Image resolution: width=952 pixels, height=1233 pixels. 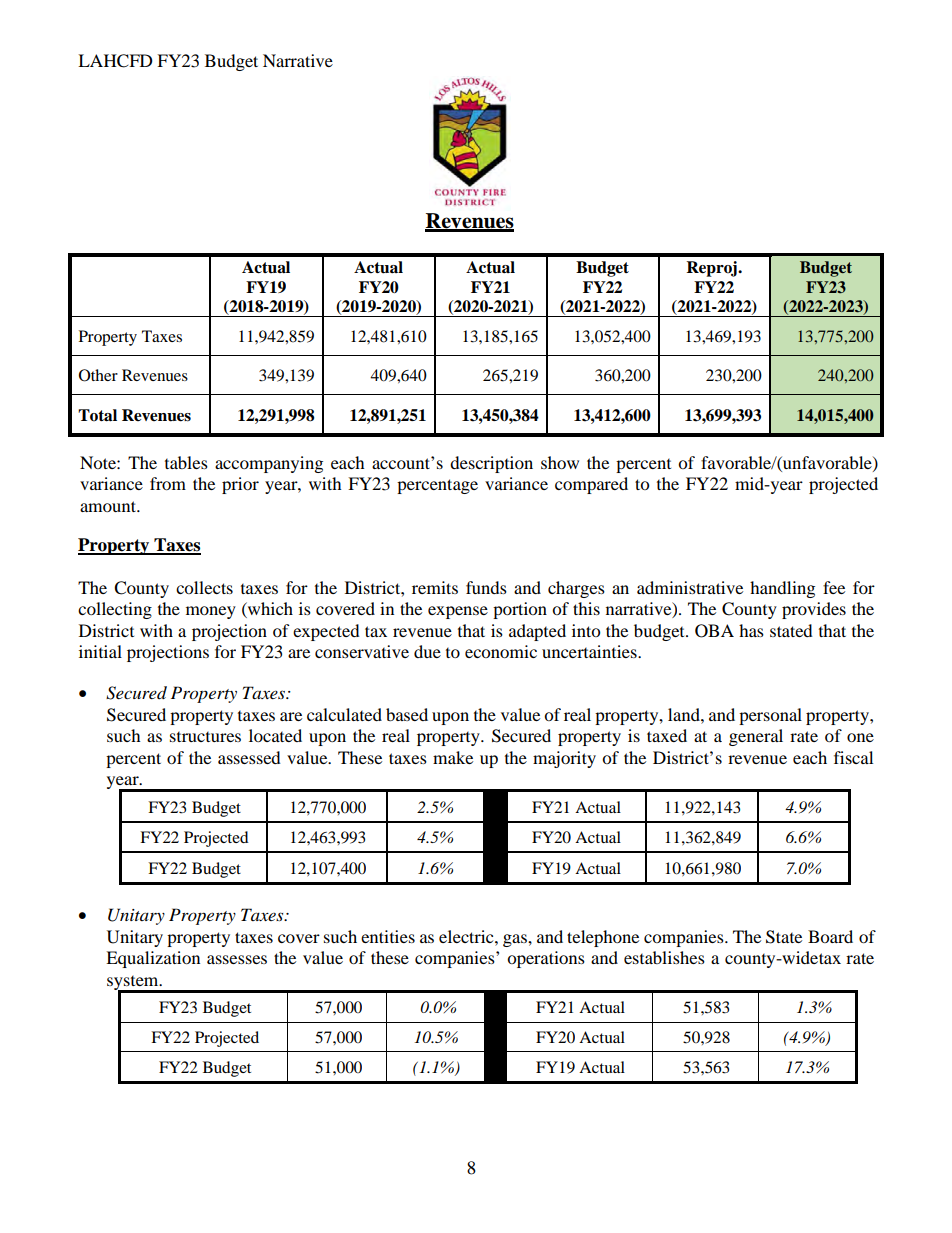 What do you see at coordinates (501, 651) in the screenshot?
I see `economic` at bounding box center [501, 651].
